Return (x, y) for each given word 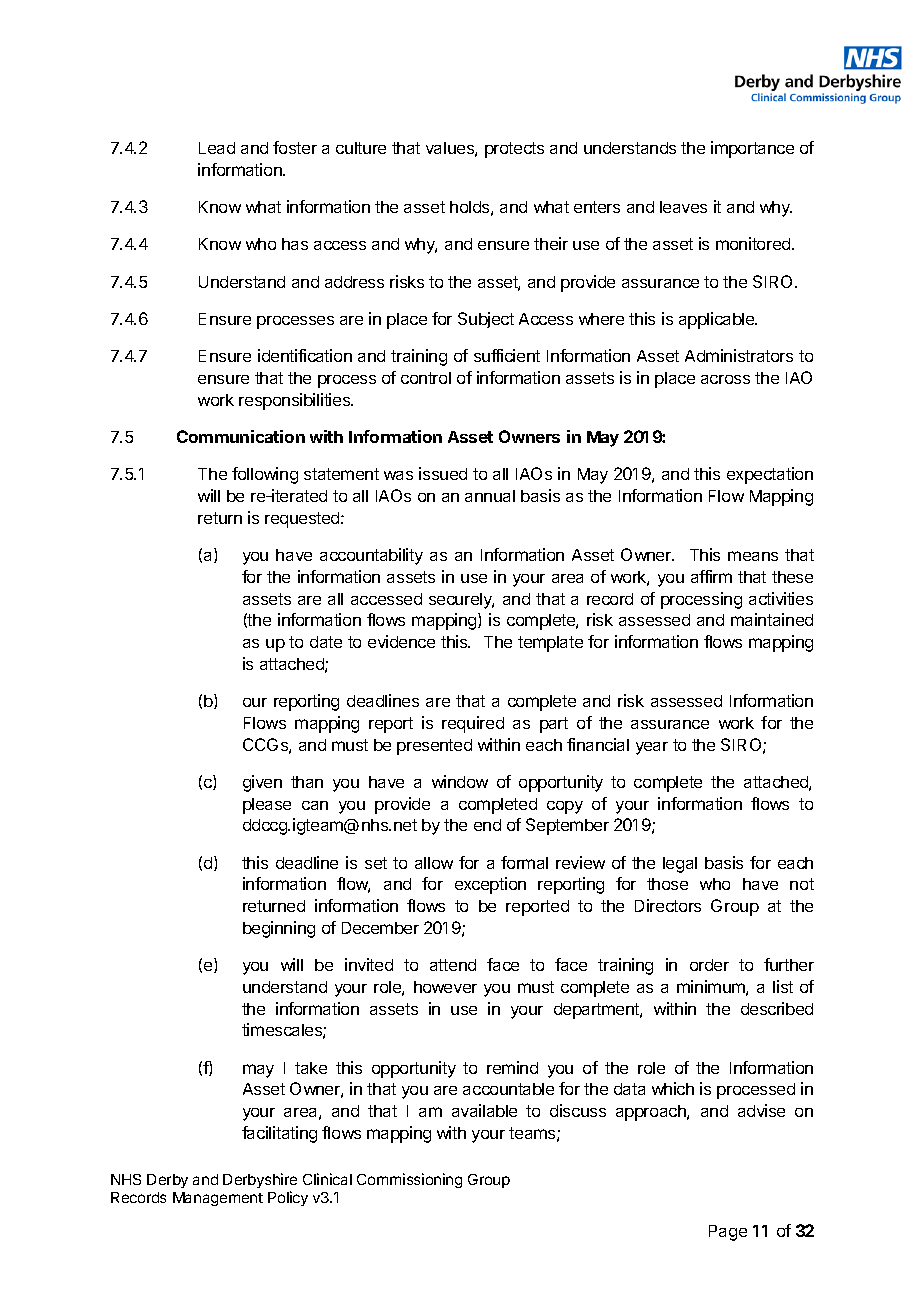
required (473, 724)
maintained (772, 619)
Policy (288, 1198)
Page (728, 1233)
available (484, 1110)
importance (752, 149)
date (326, 642)
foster (295, 147)
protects (514, 150)
